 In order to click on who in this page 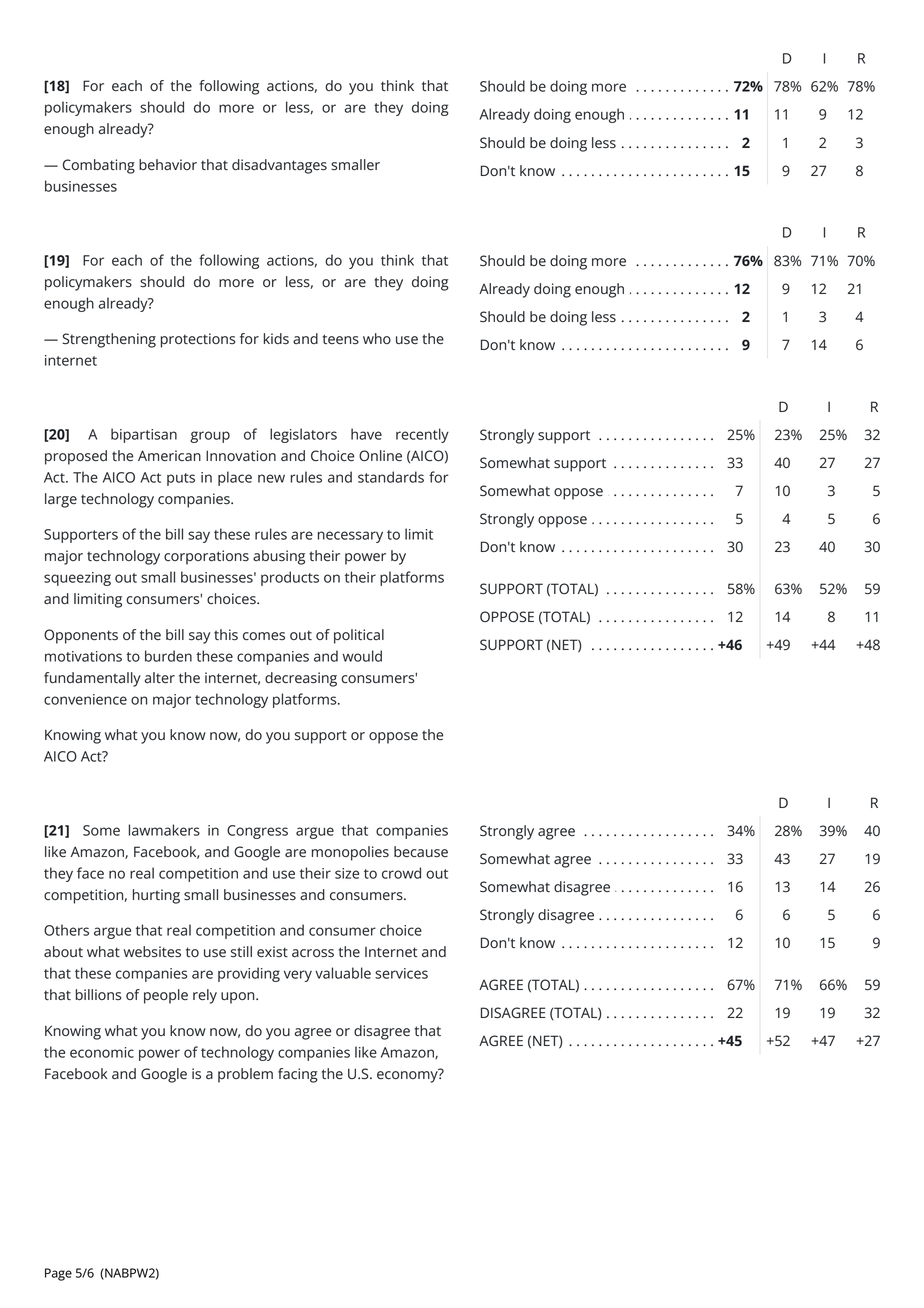, I will do `click(377, 338)`.
